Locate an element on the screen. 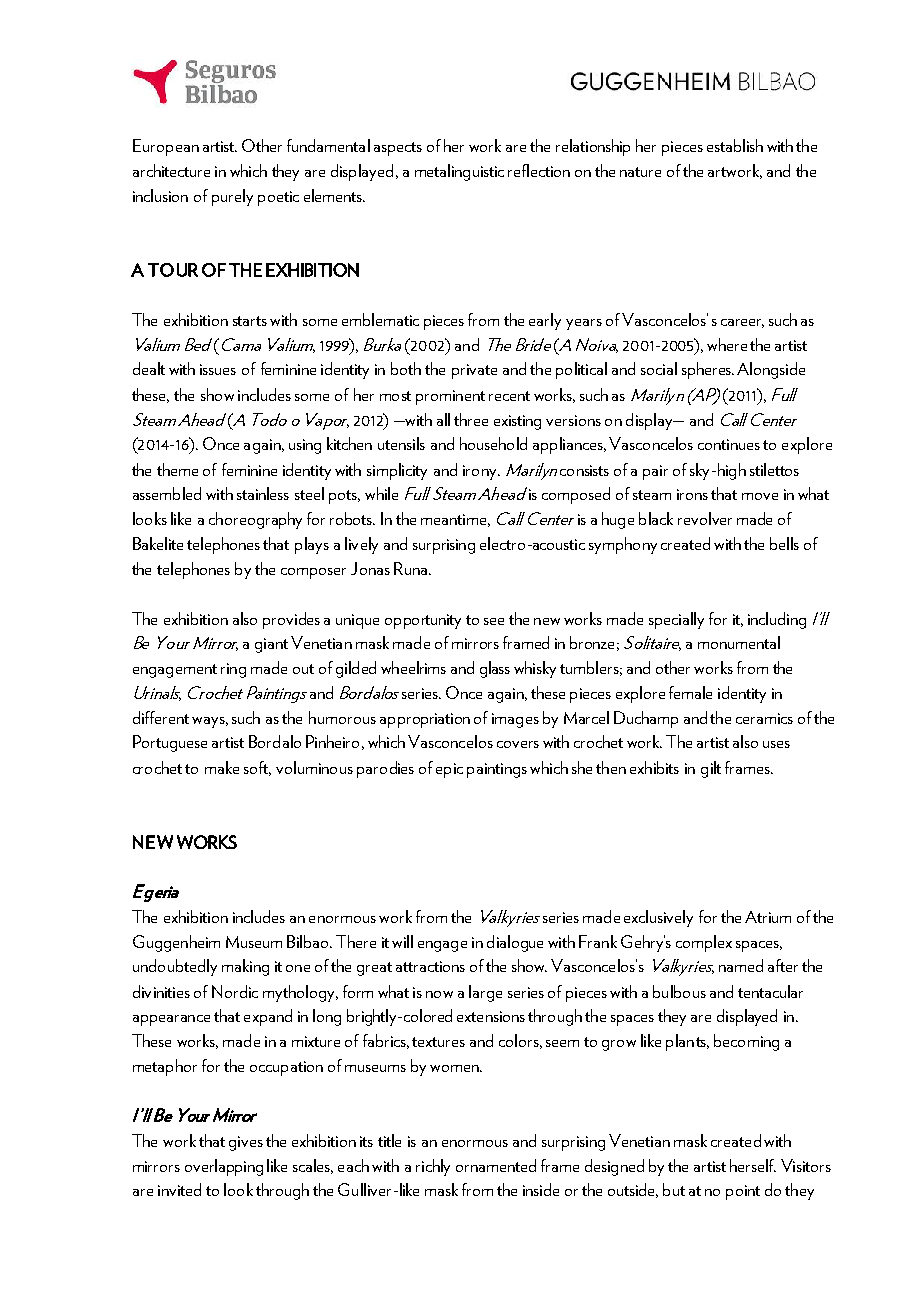  purely is located at coordinates (232, 197).
